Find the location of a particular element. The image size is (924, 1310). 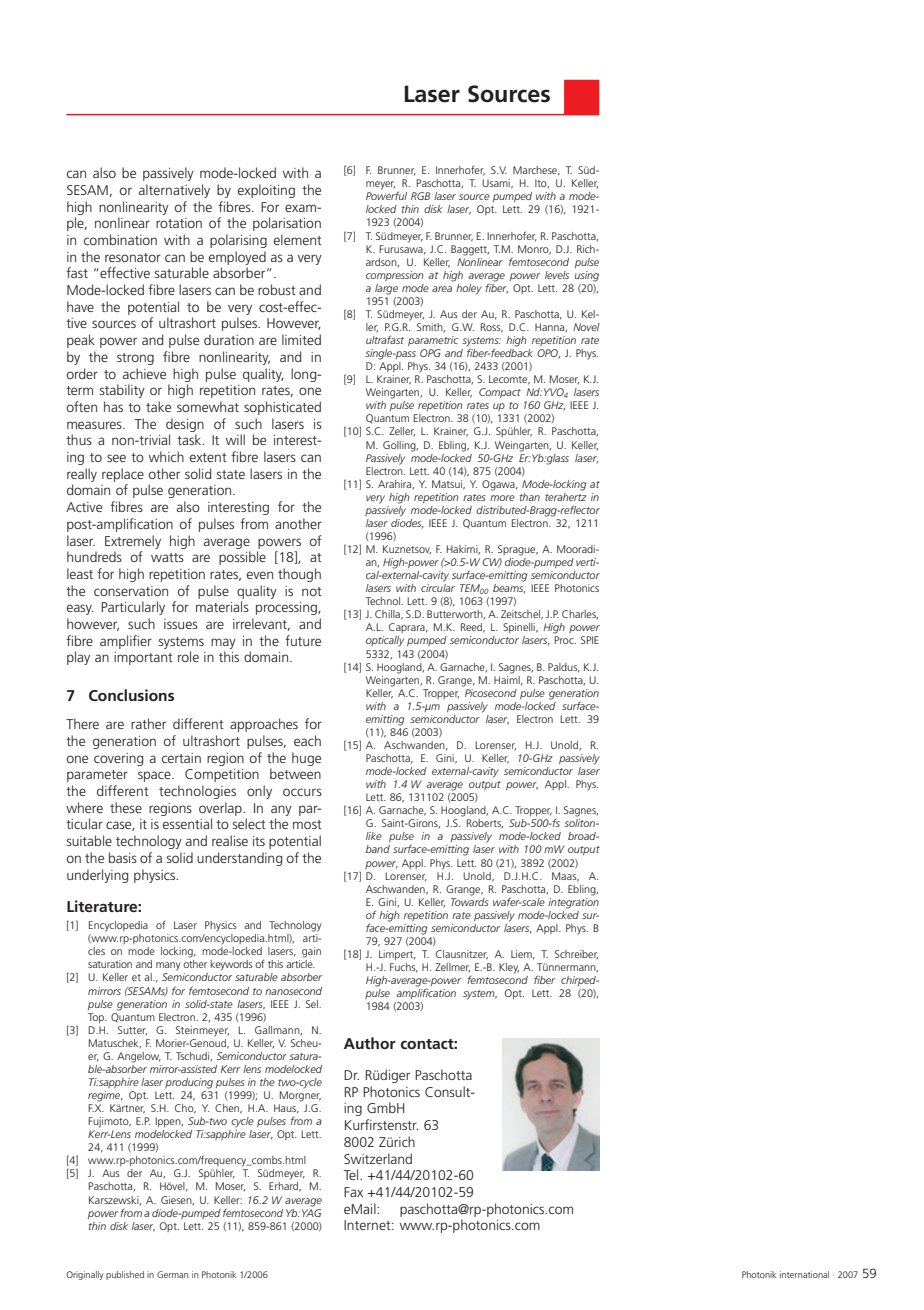

international is located at coordinates (804, 1274).
